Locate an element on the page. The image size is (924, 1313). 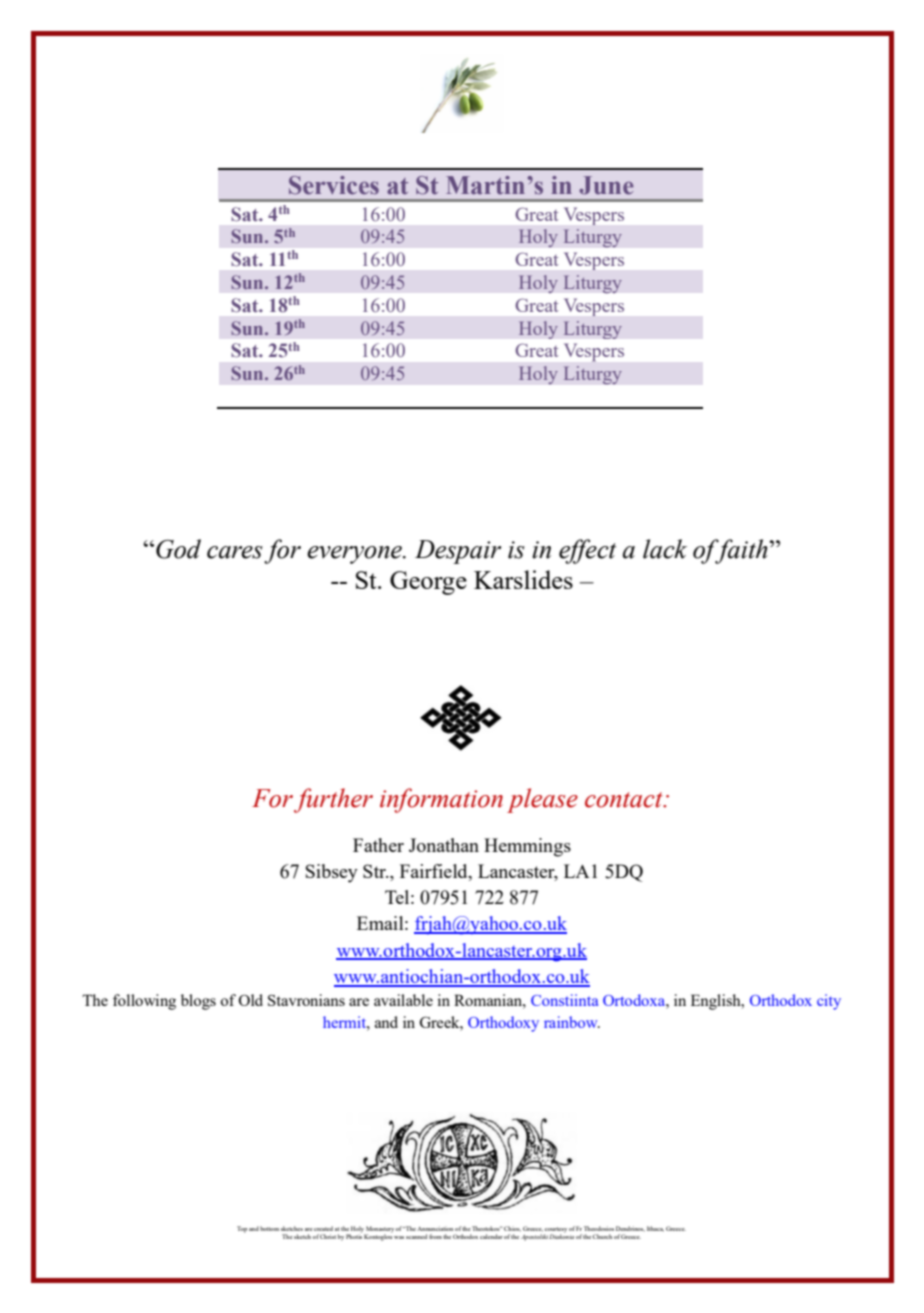
Jonathan is located at coordinates (444, 845).
